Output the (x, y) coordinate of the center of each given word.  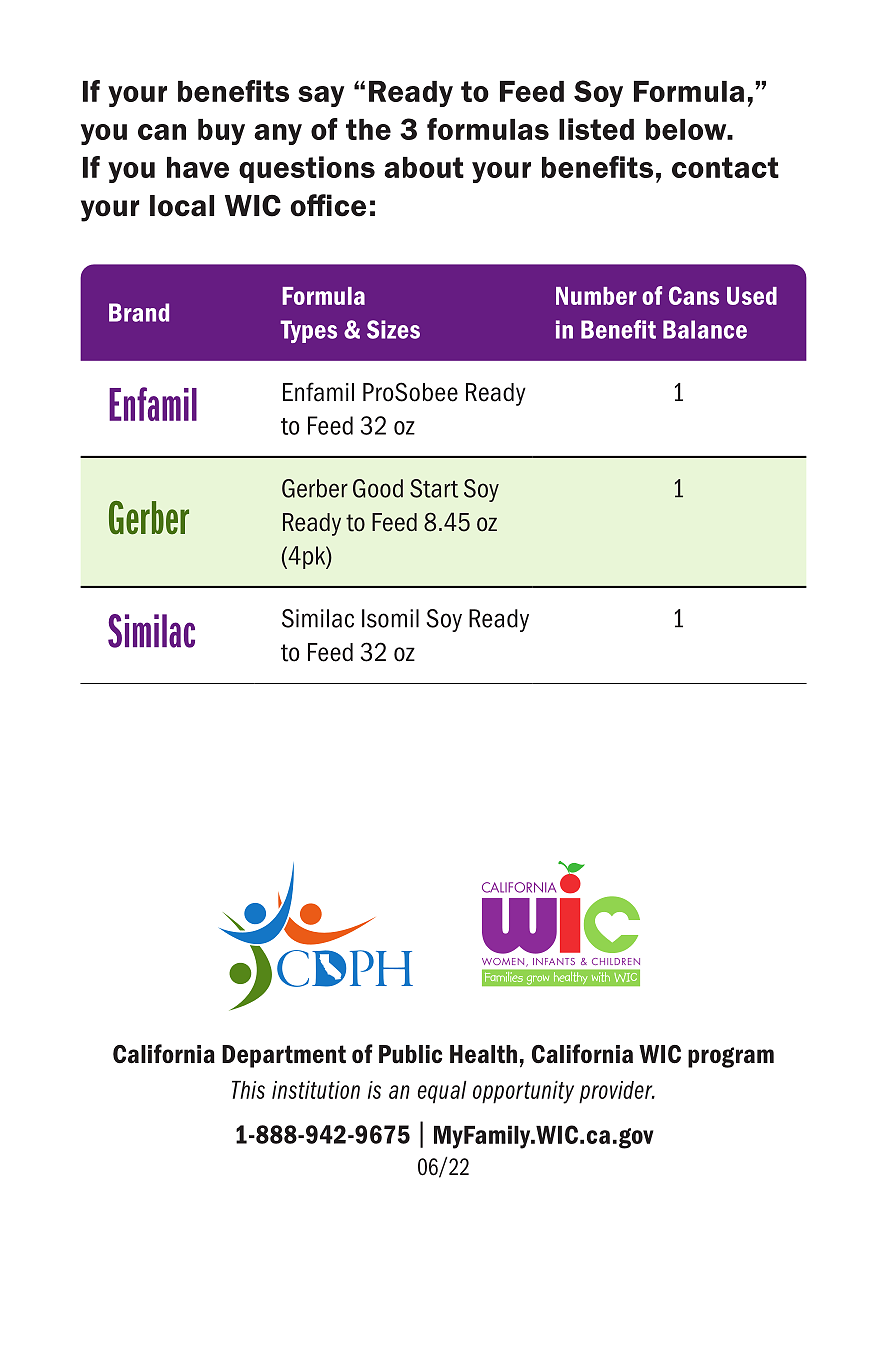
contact (725, 167)
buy (221, 132)
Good (378, 488)
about (424, 167)
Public (410, 1054)
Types (308, 331)
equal (442, 1092)
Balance (705, 329)
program (731, 1057)
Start (434, 488)
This (248, 1090)
